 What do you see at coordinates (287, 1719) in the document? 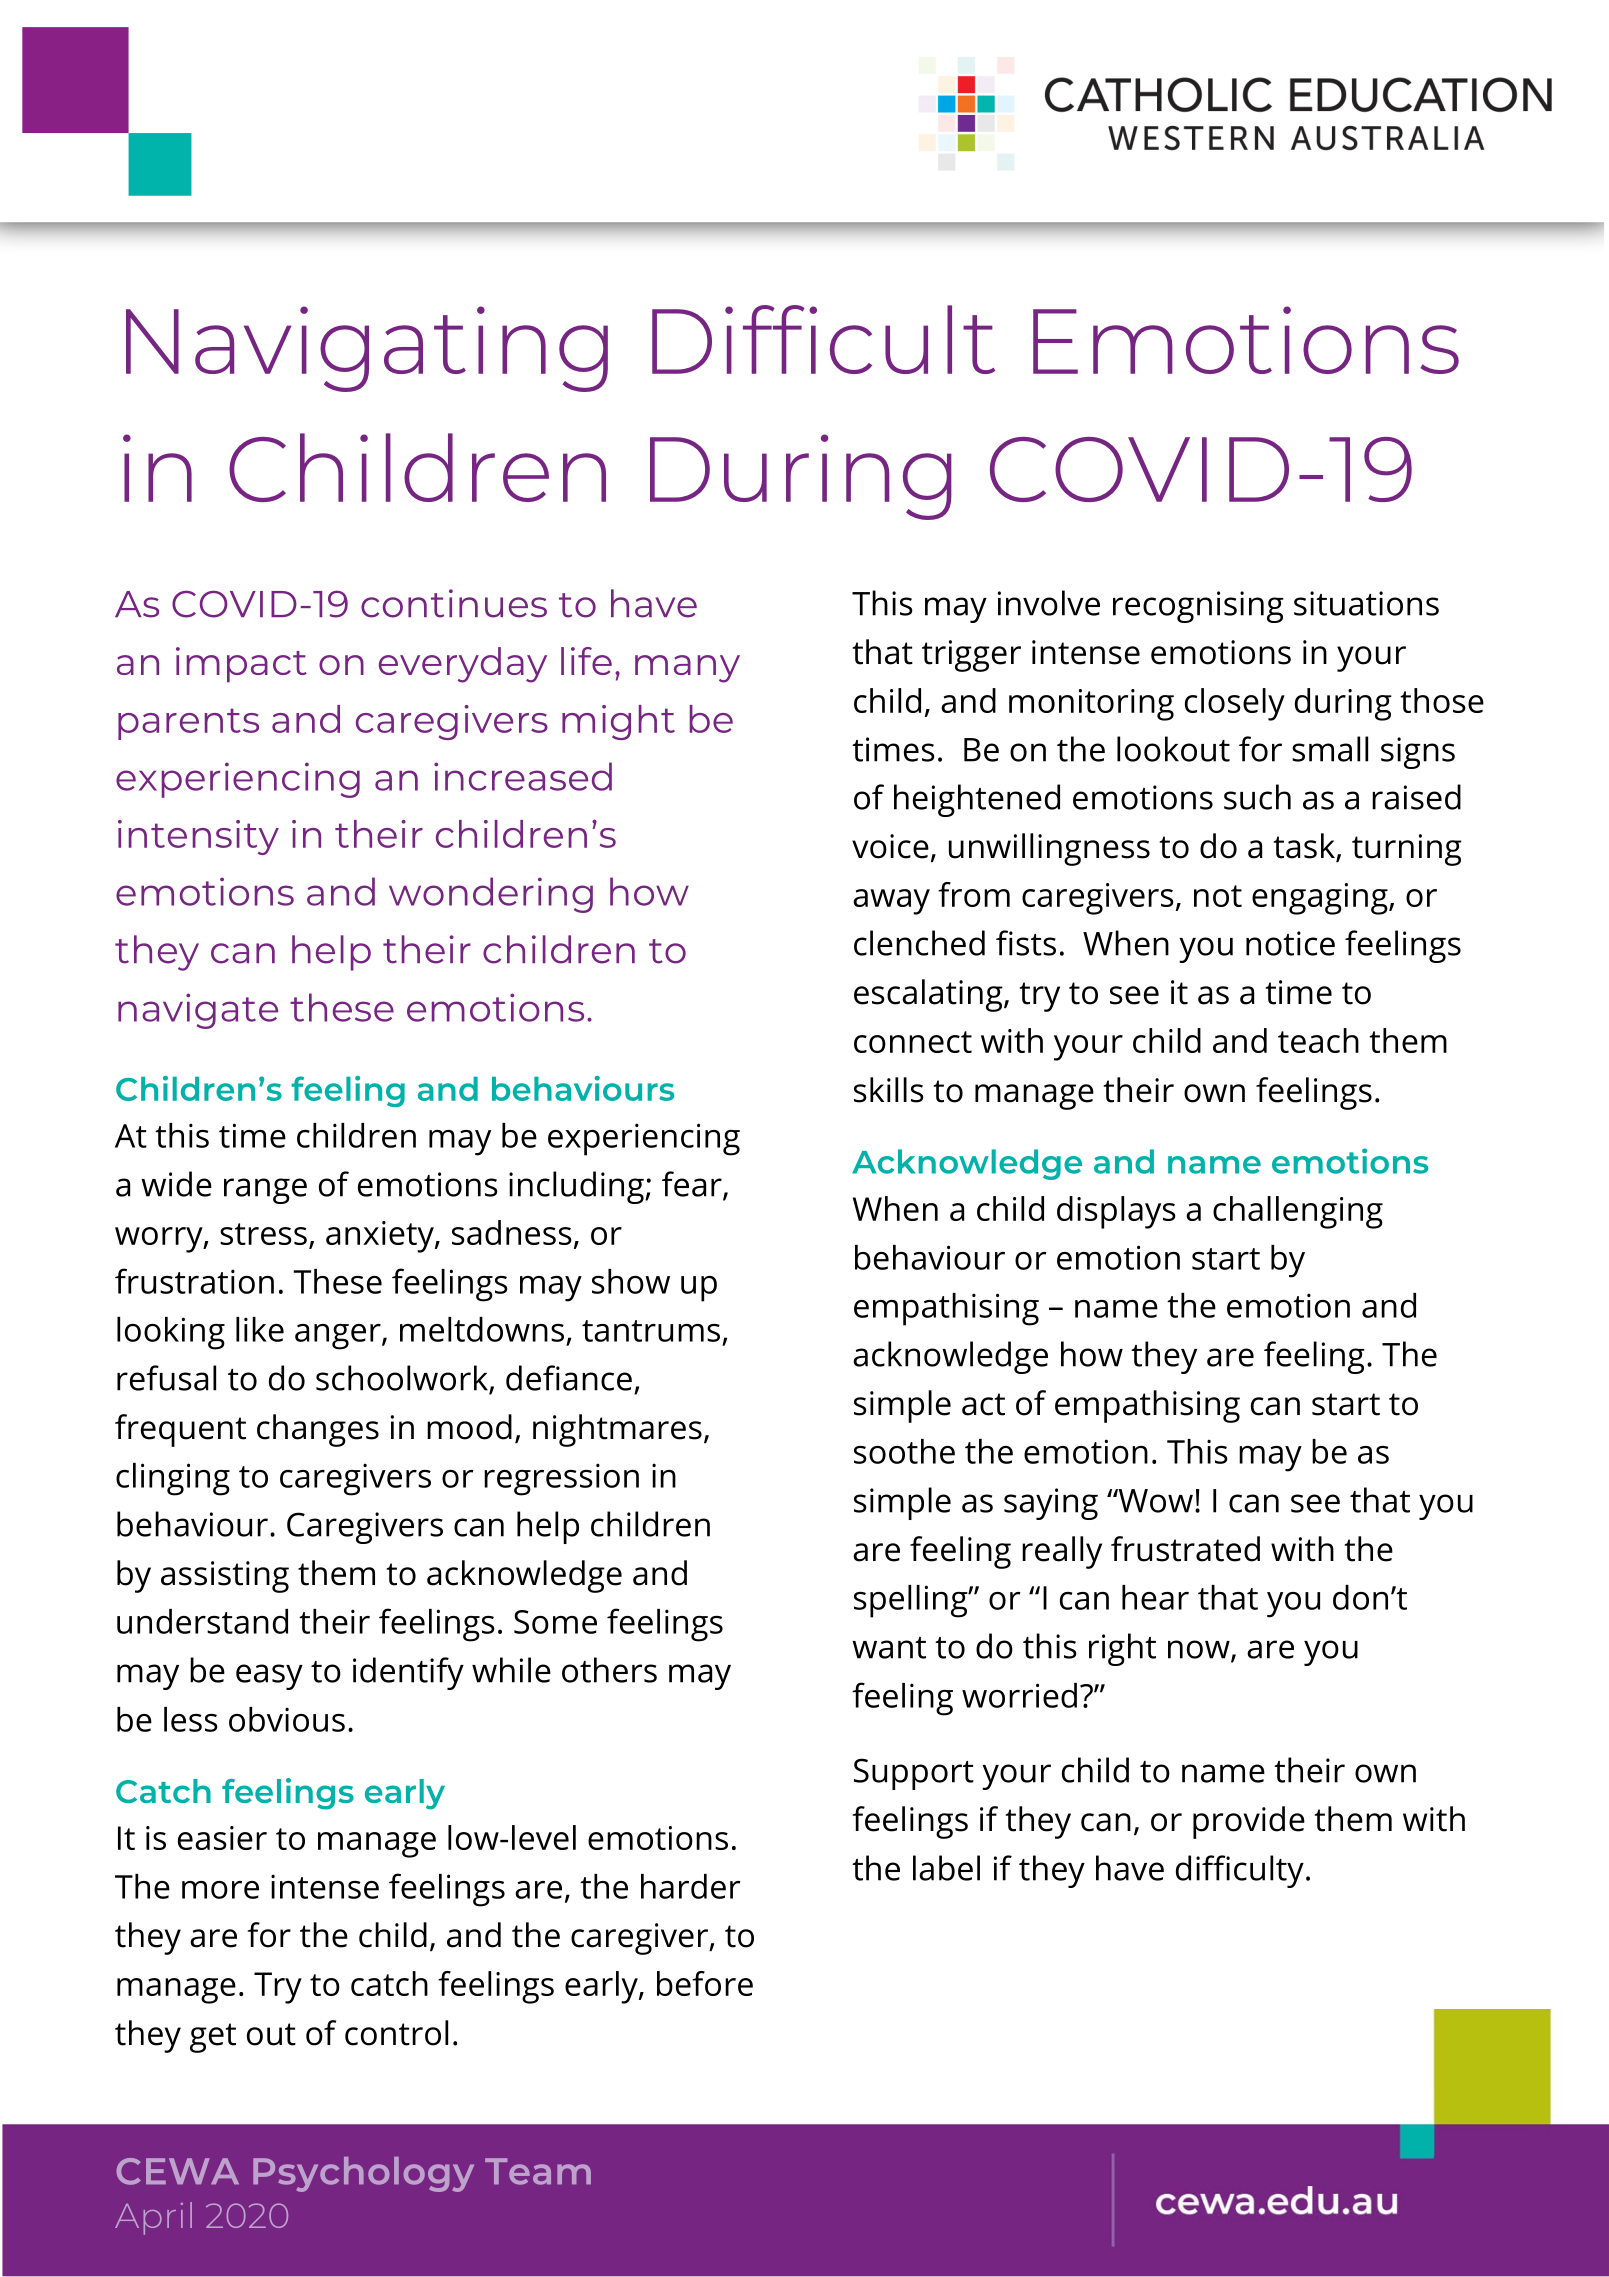
I see `obvious` at bounding box center [287, 1719].
